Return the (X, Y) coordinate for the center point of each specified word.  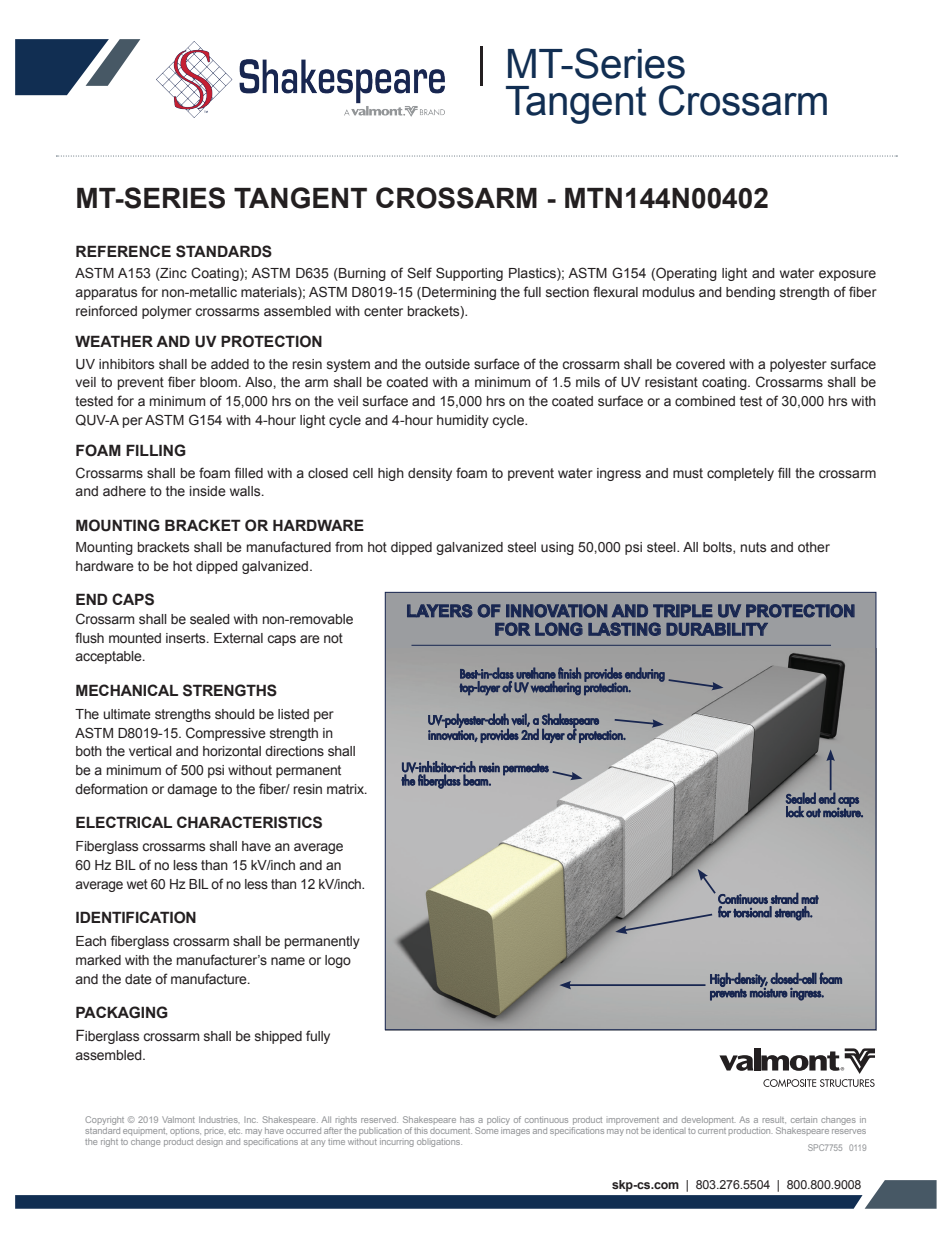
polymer (167, 312)
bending (750, 293)
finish (569, 673)
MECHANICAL (127, 690)
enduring (645, 674)
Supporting (469, 274)
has (467, 1119)
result (774, 1119)
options (185, 1131)
